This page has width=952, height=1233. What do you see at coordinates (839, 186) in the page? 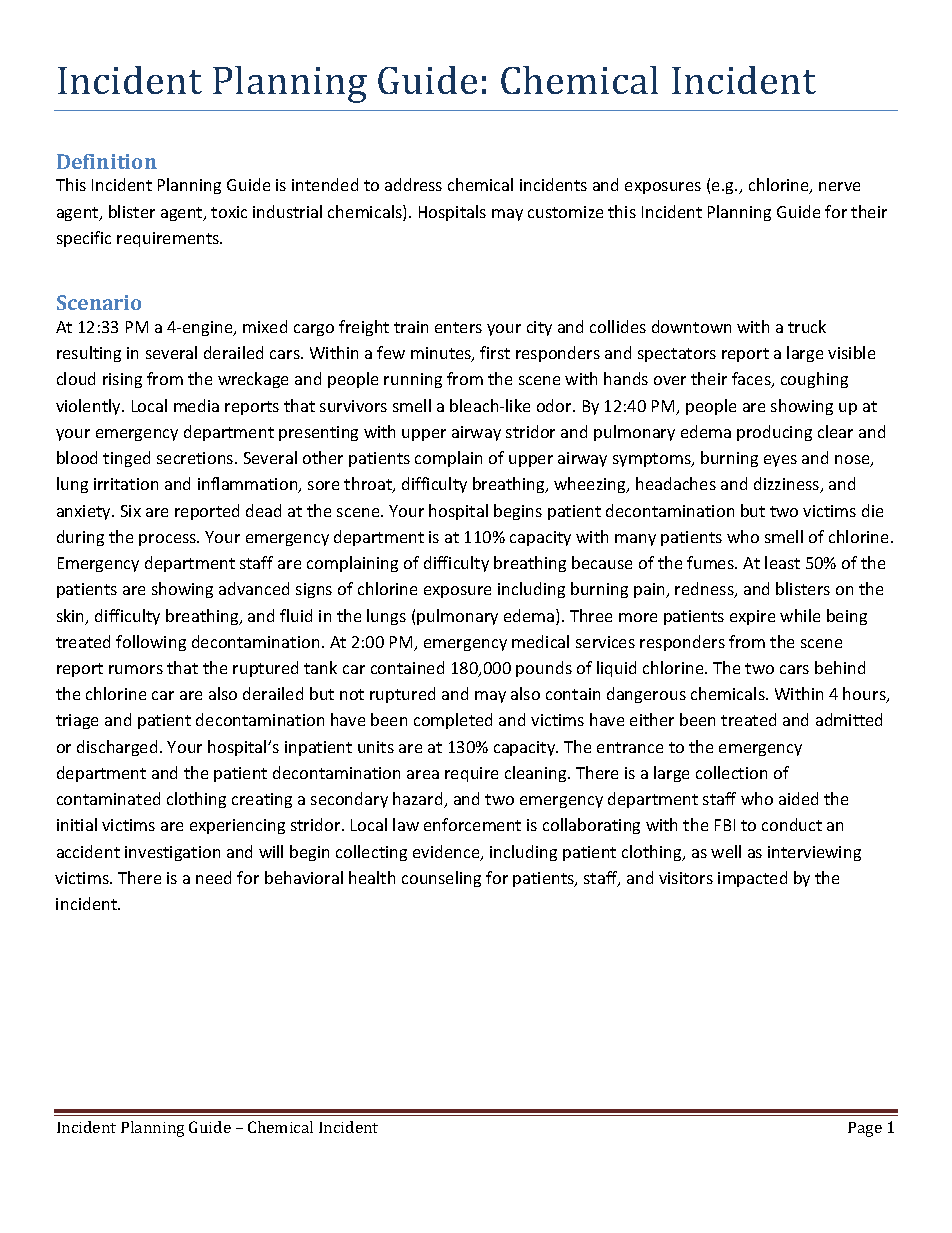
I see `nerve` at bounding box center [839, 186].
